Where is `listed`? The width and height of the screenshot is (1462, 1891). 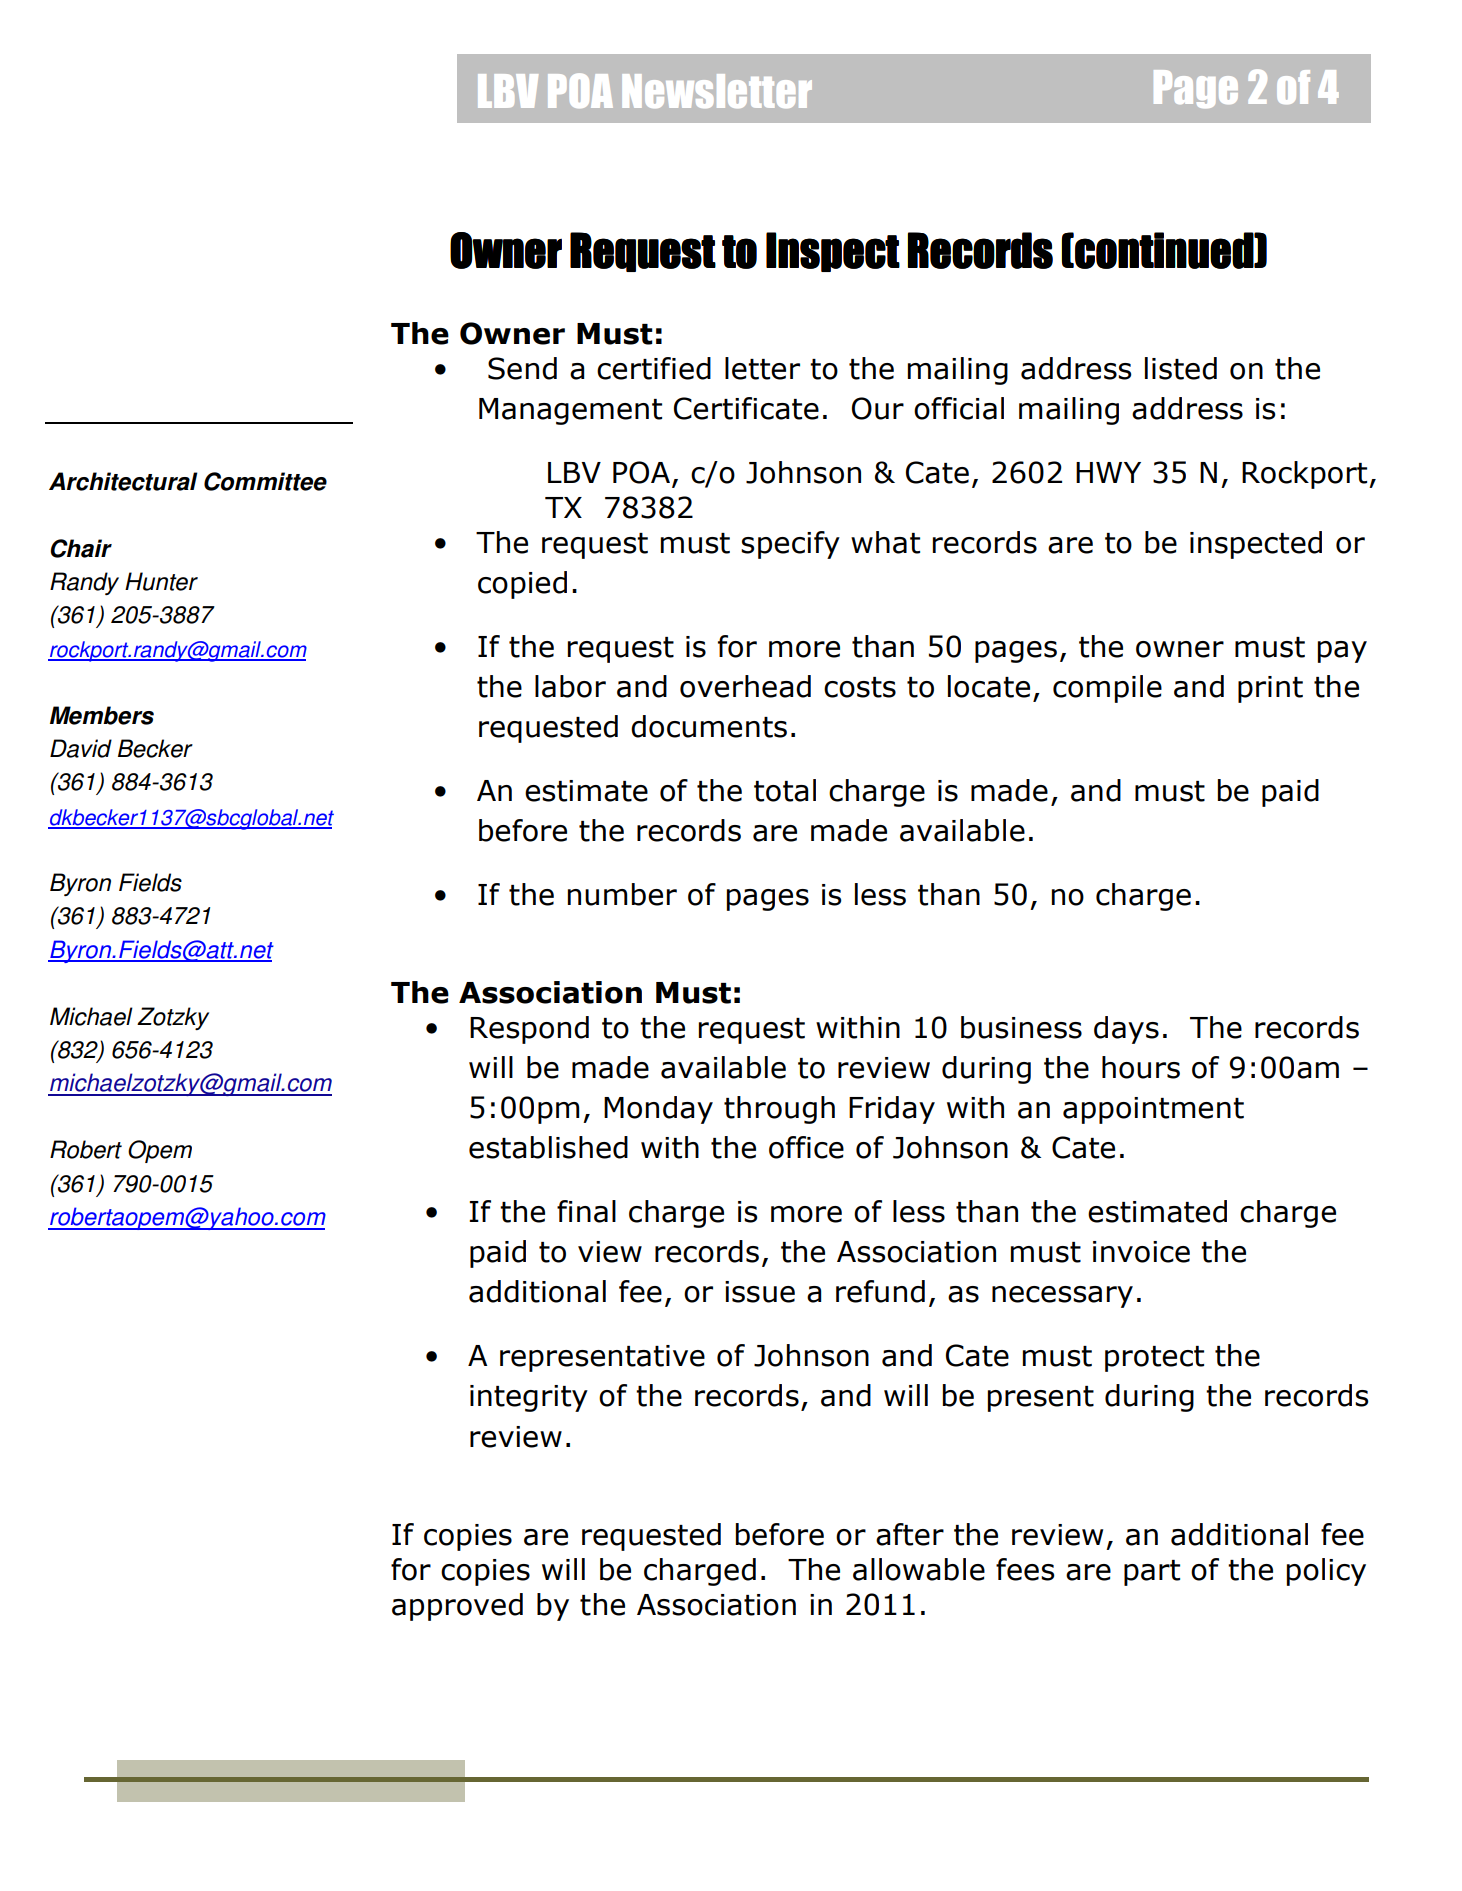 listed is located at coordinates (1181, 368).
